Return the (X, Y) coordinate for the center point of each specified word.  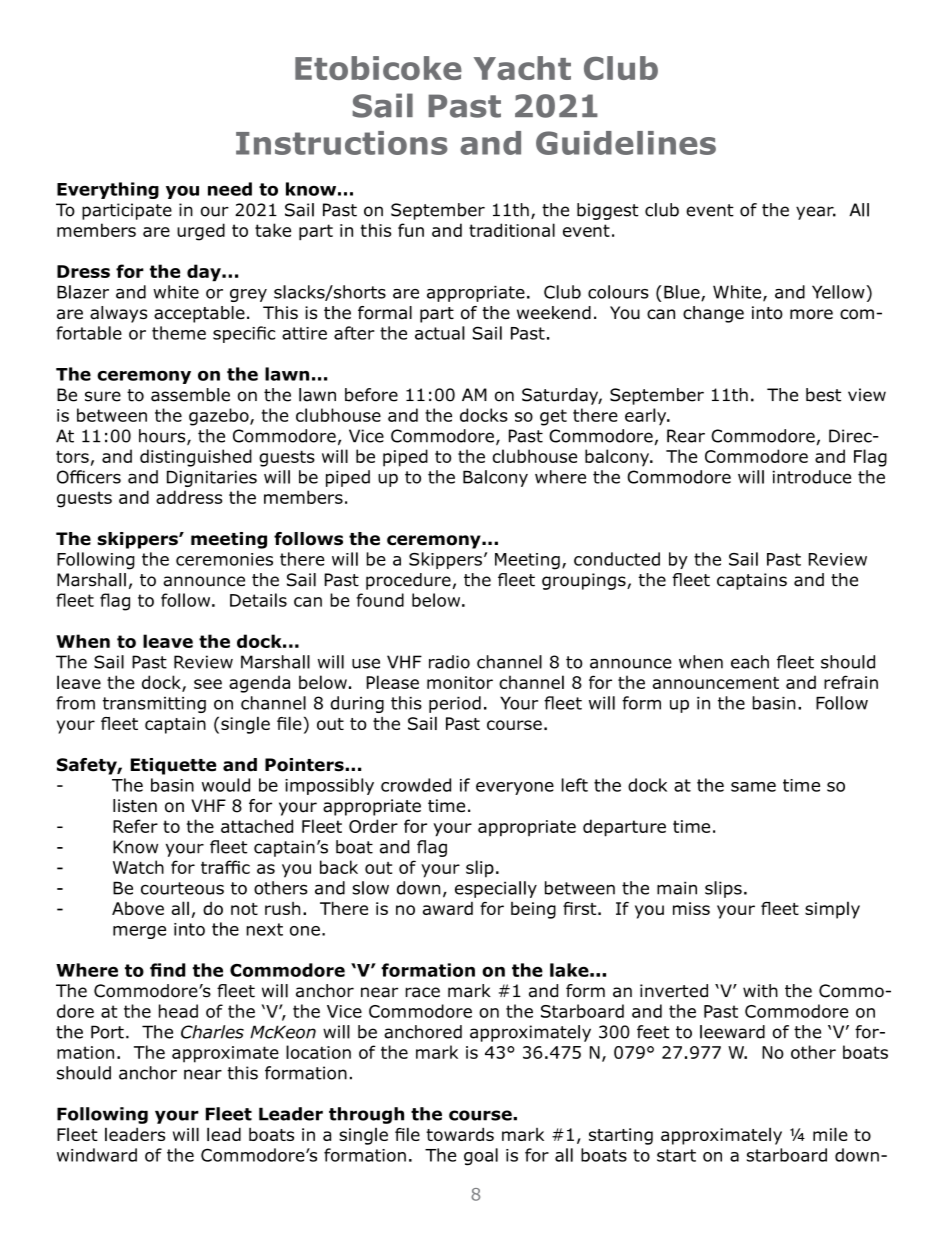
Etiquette (173, 766)
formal (385, 313)
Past (464, 106)
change (713, 314)
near (203, 1074)
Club (621, 68)
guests (84, 499)
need (230, 189)
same (753, 787)
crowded (416, 785)
